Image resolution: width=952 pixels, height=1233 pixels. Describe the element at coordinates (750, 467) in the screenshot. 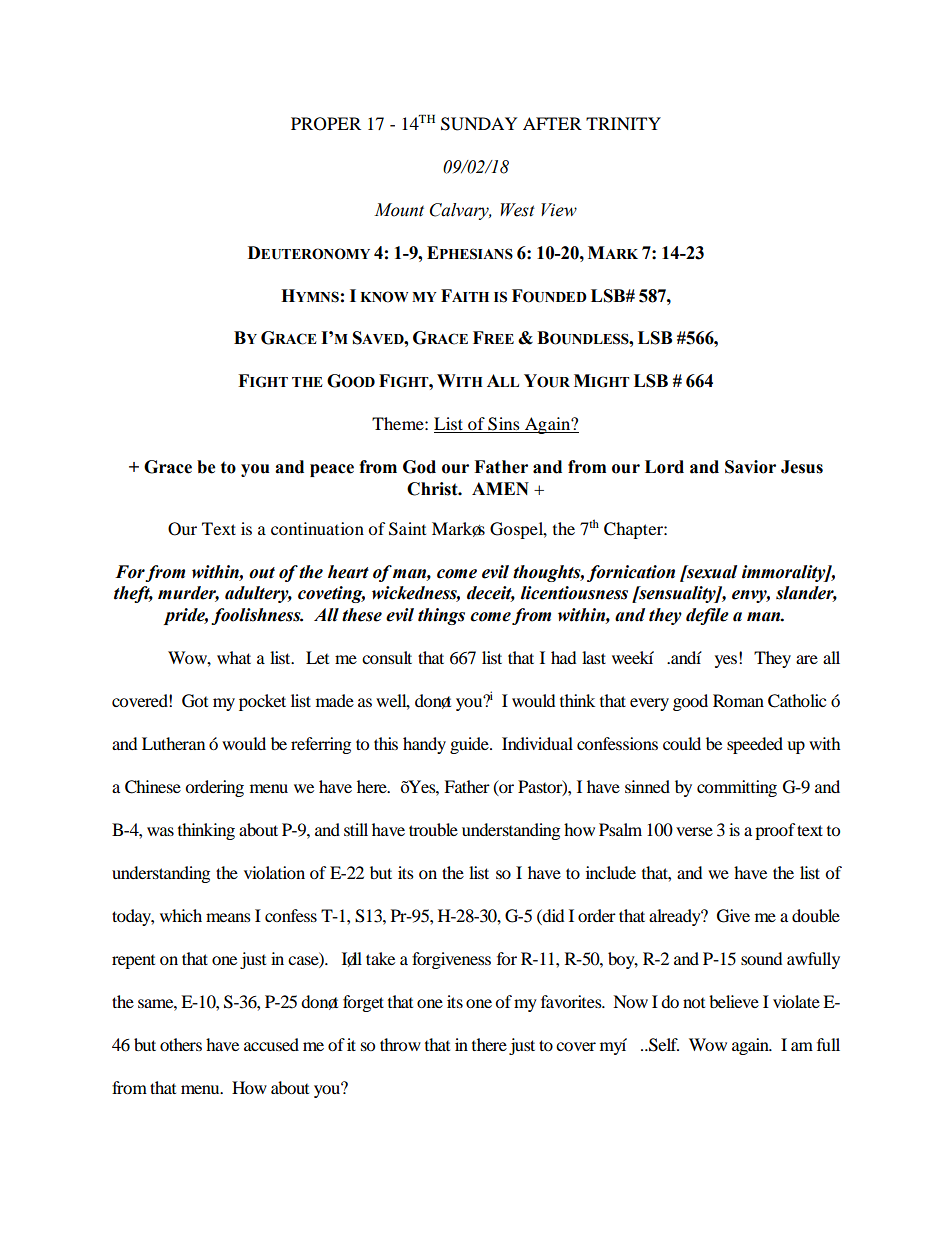

I see `Savior` at that location.
